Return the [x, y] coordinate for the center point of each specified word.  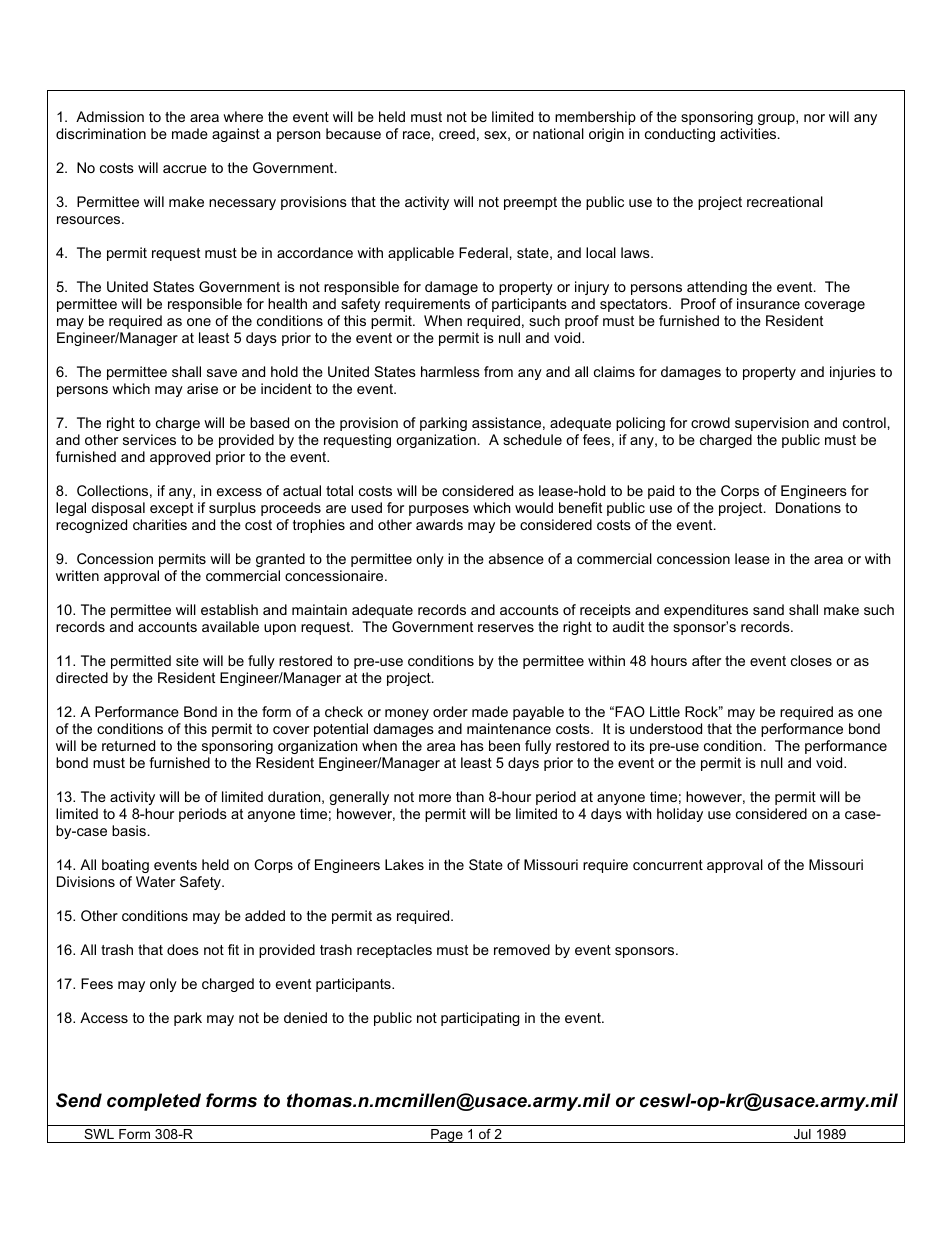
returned [128, 745]
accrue [185, 169]
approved [180, 458]
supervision [772, 424]
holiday [680, 815]
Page [447, 1136]
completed [154, 1102]
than [470, 796]
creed [457, 133]
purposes [439, 510]
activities [749, 133]
